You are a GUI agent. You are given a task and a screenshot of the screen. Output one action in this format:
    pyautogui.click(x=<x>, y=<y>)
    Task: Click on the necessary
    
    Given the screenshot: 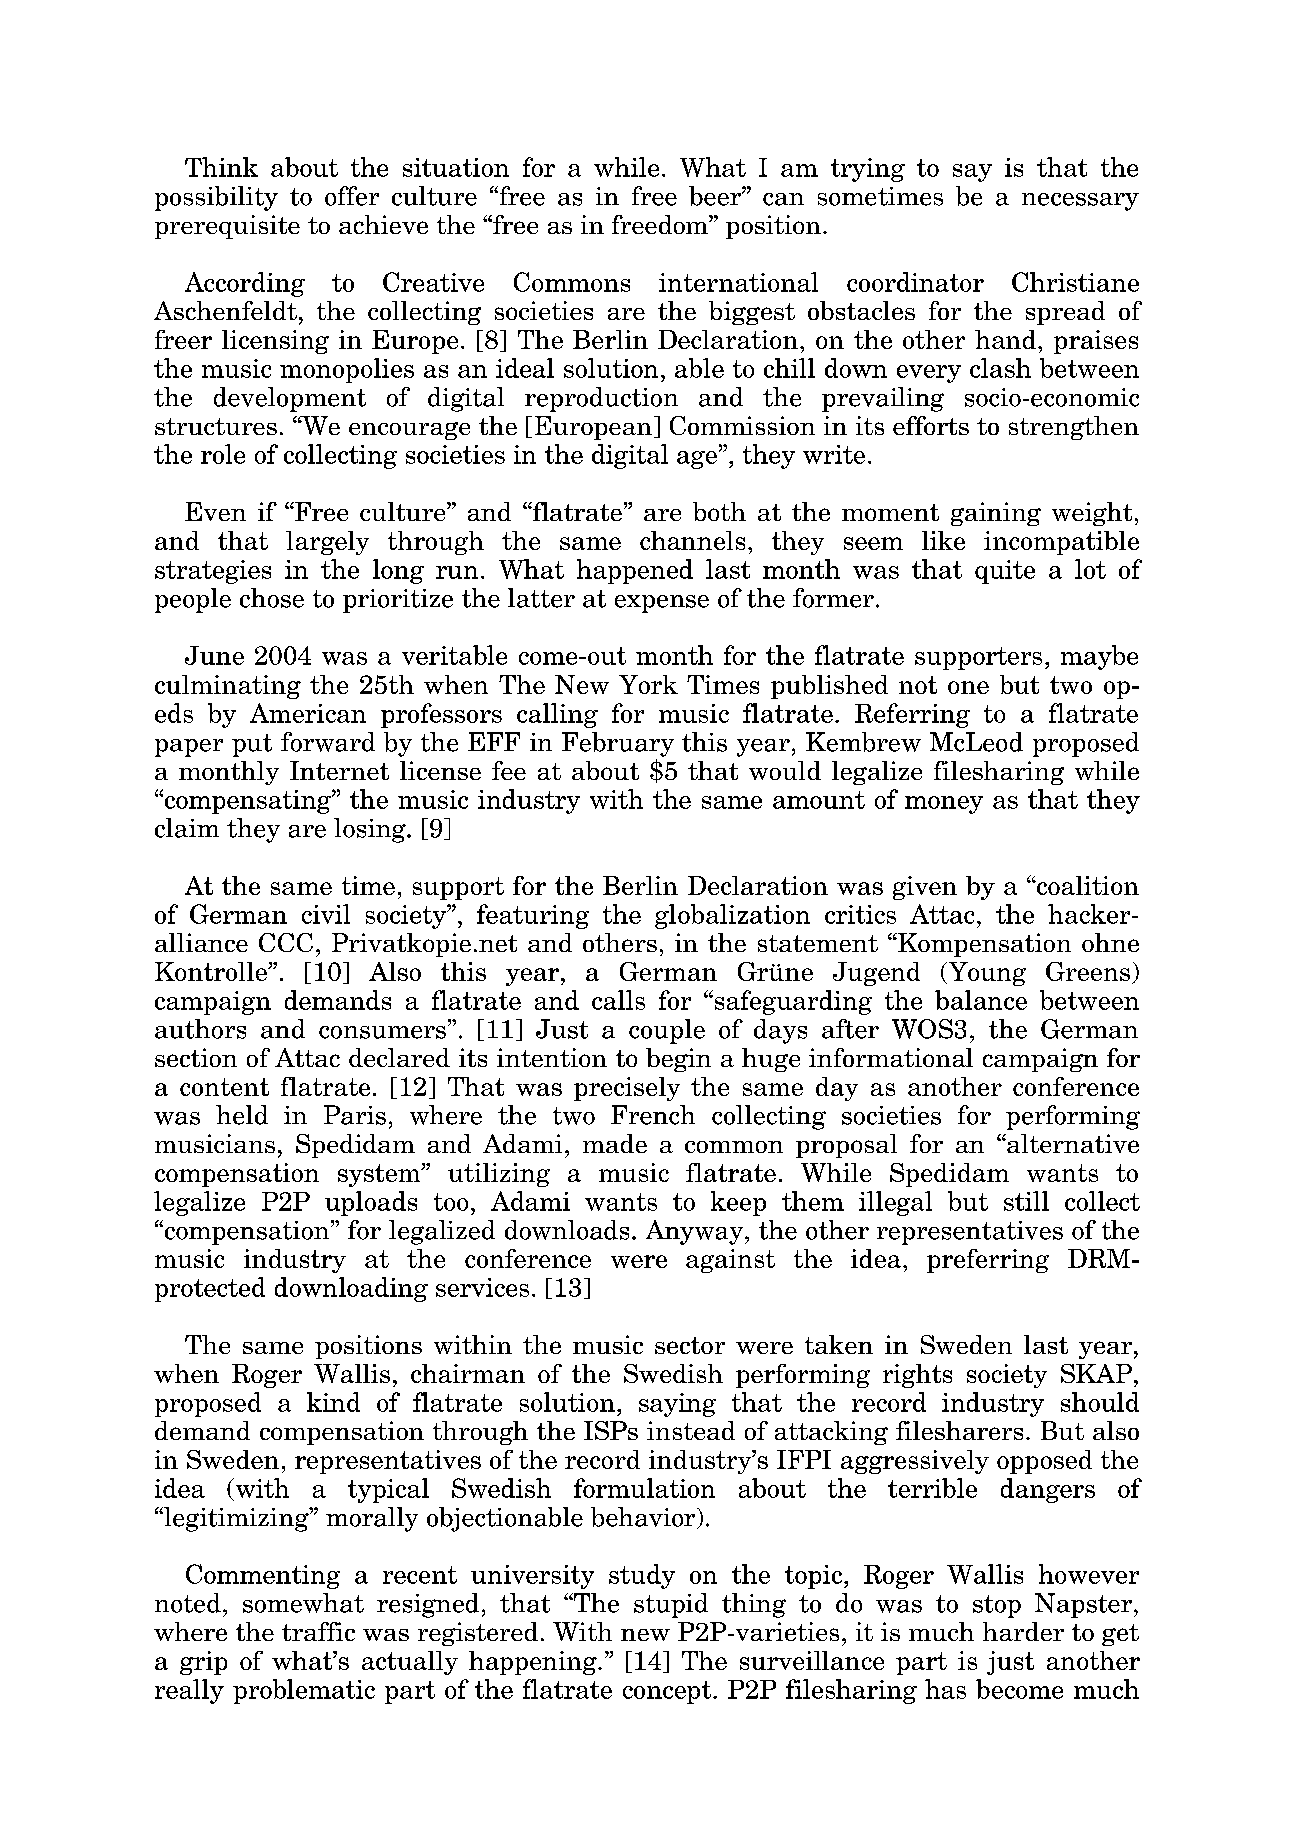 What is the action you would take?
    pyautogui.click(x=1080, y=202)
